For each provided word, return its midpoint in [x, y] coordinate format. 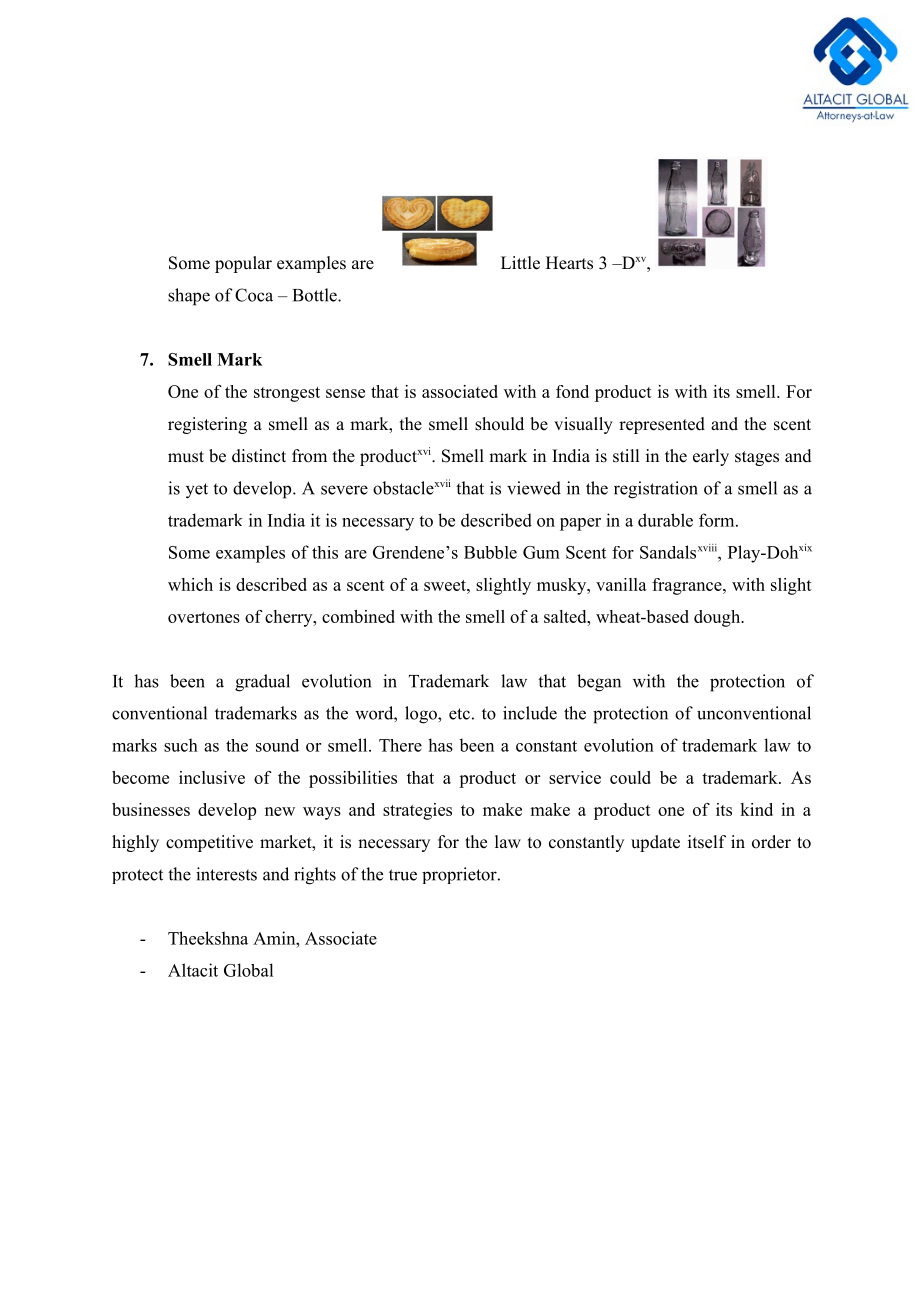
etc [459, 714]
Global [248, 970]
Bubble [490, 552]
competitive [209, 843]
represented [662, 425]
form [718, 520]
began [599, 683]
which [190, 584]
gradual [262, 683]
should [499, 424]
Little [520, 263]
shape [189, 297]
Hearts [569, 263]
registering [207, 425]
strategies [417, 811]
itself [707, 842]
